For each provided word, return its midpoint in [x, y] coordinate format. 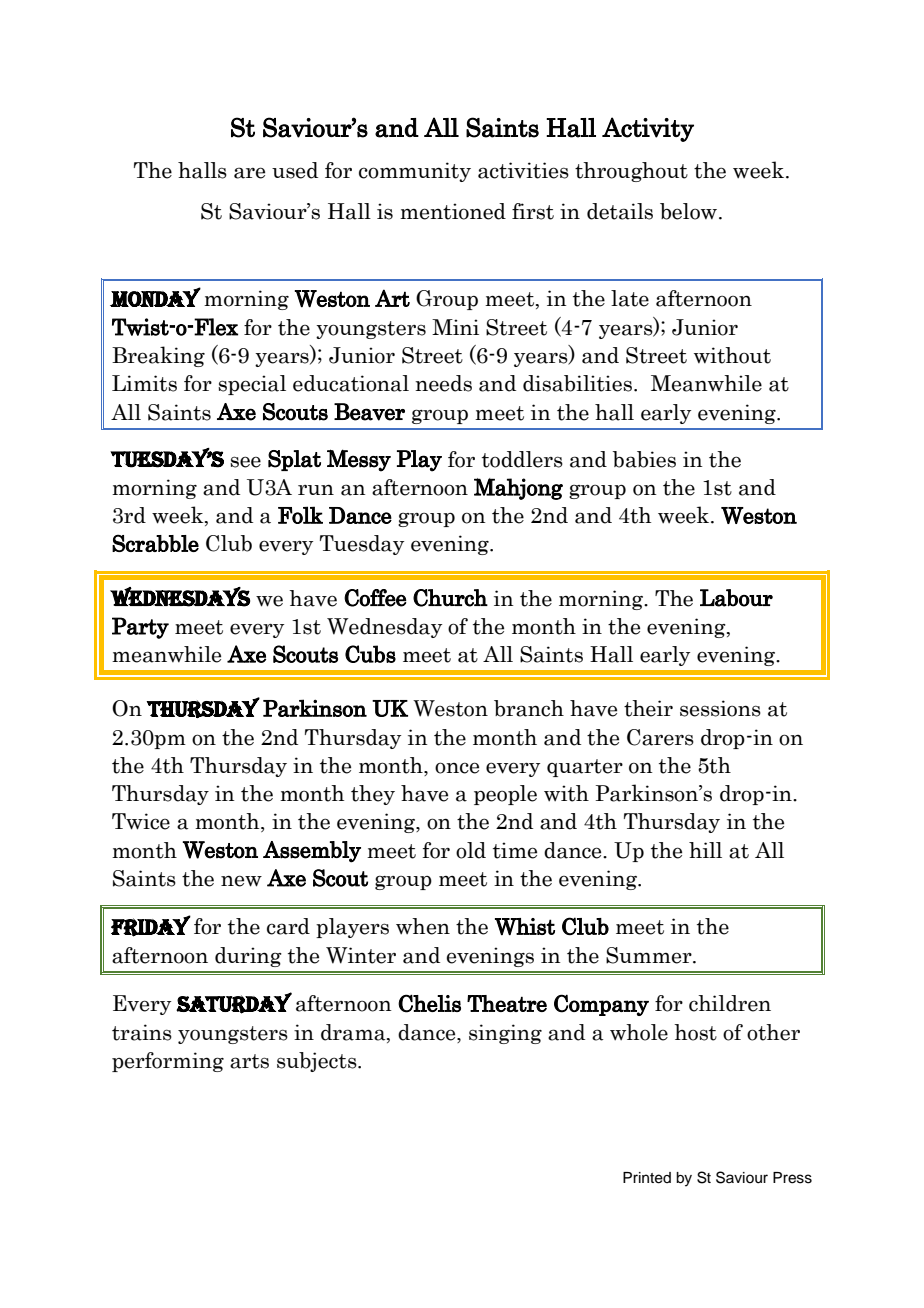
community [415, 172]
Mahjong [518, 489]
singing [505, 1034]
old [471, 850]
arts [249, 1061]
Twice [141, 821]
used [295, 170]
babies [644, 459]
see [245, 462]
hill [705, 850]
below [688, 211]
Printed [647, 1178]
